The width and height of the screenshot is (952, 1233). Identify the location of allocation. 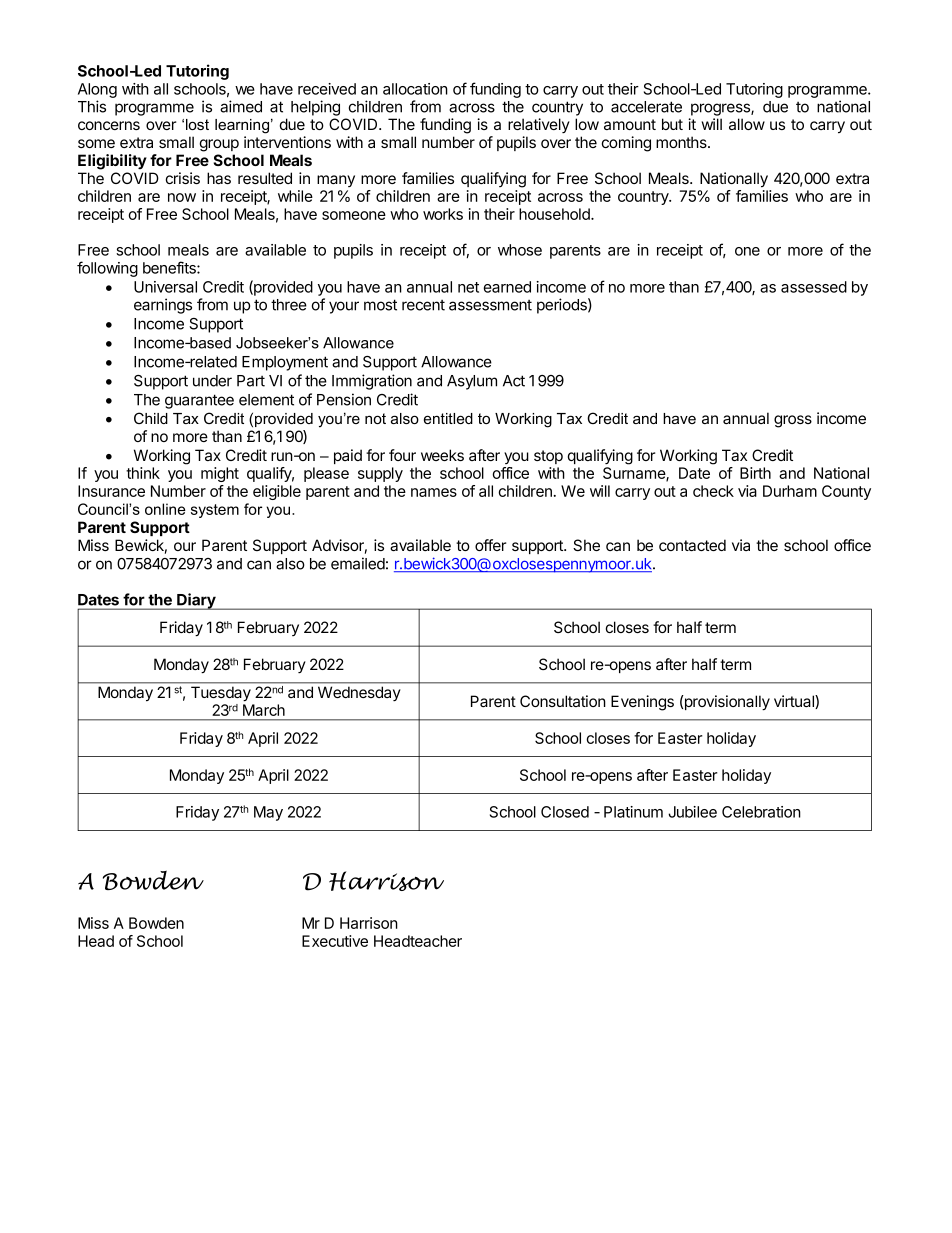
(415, 89).
